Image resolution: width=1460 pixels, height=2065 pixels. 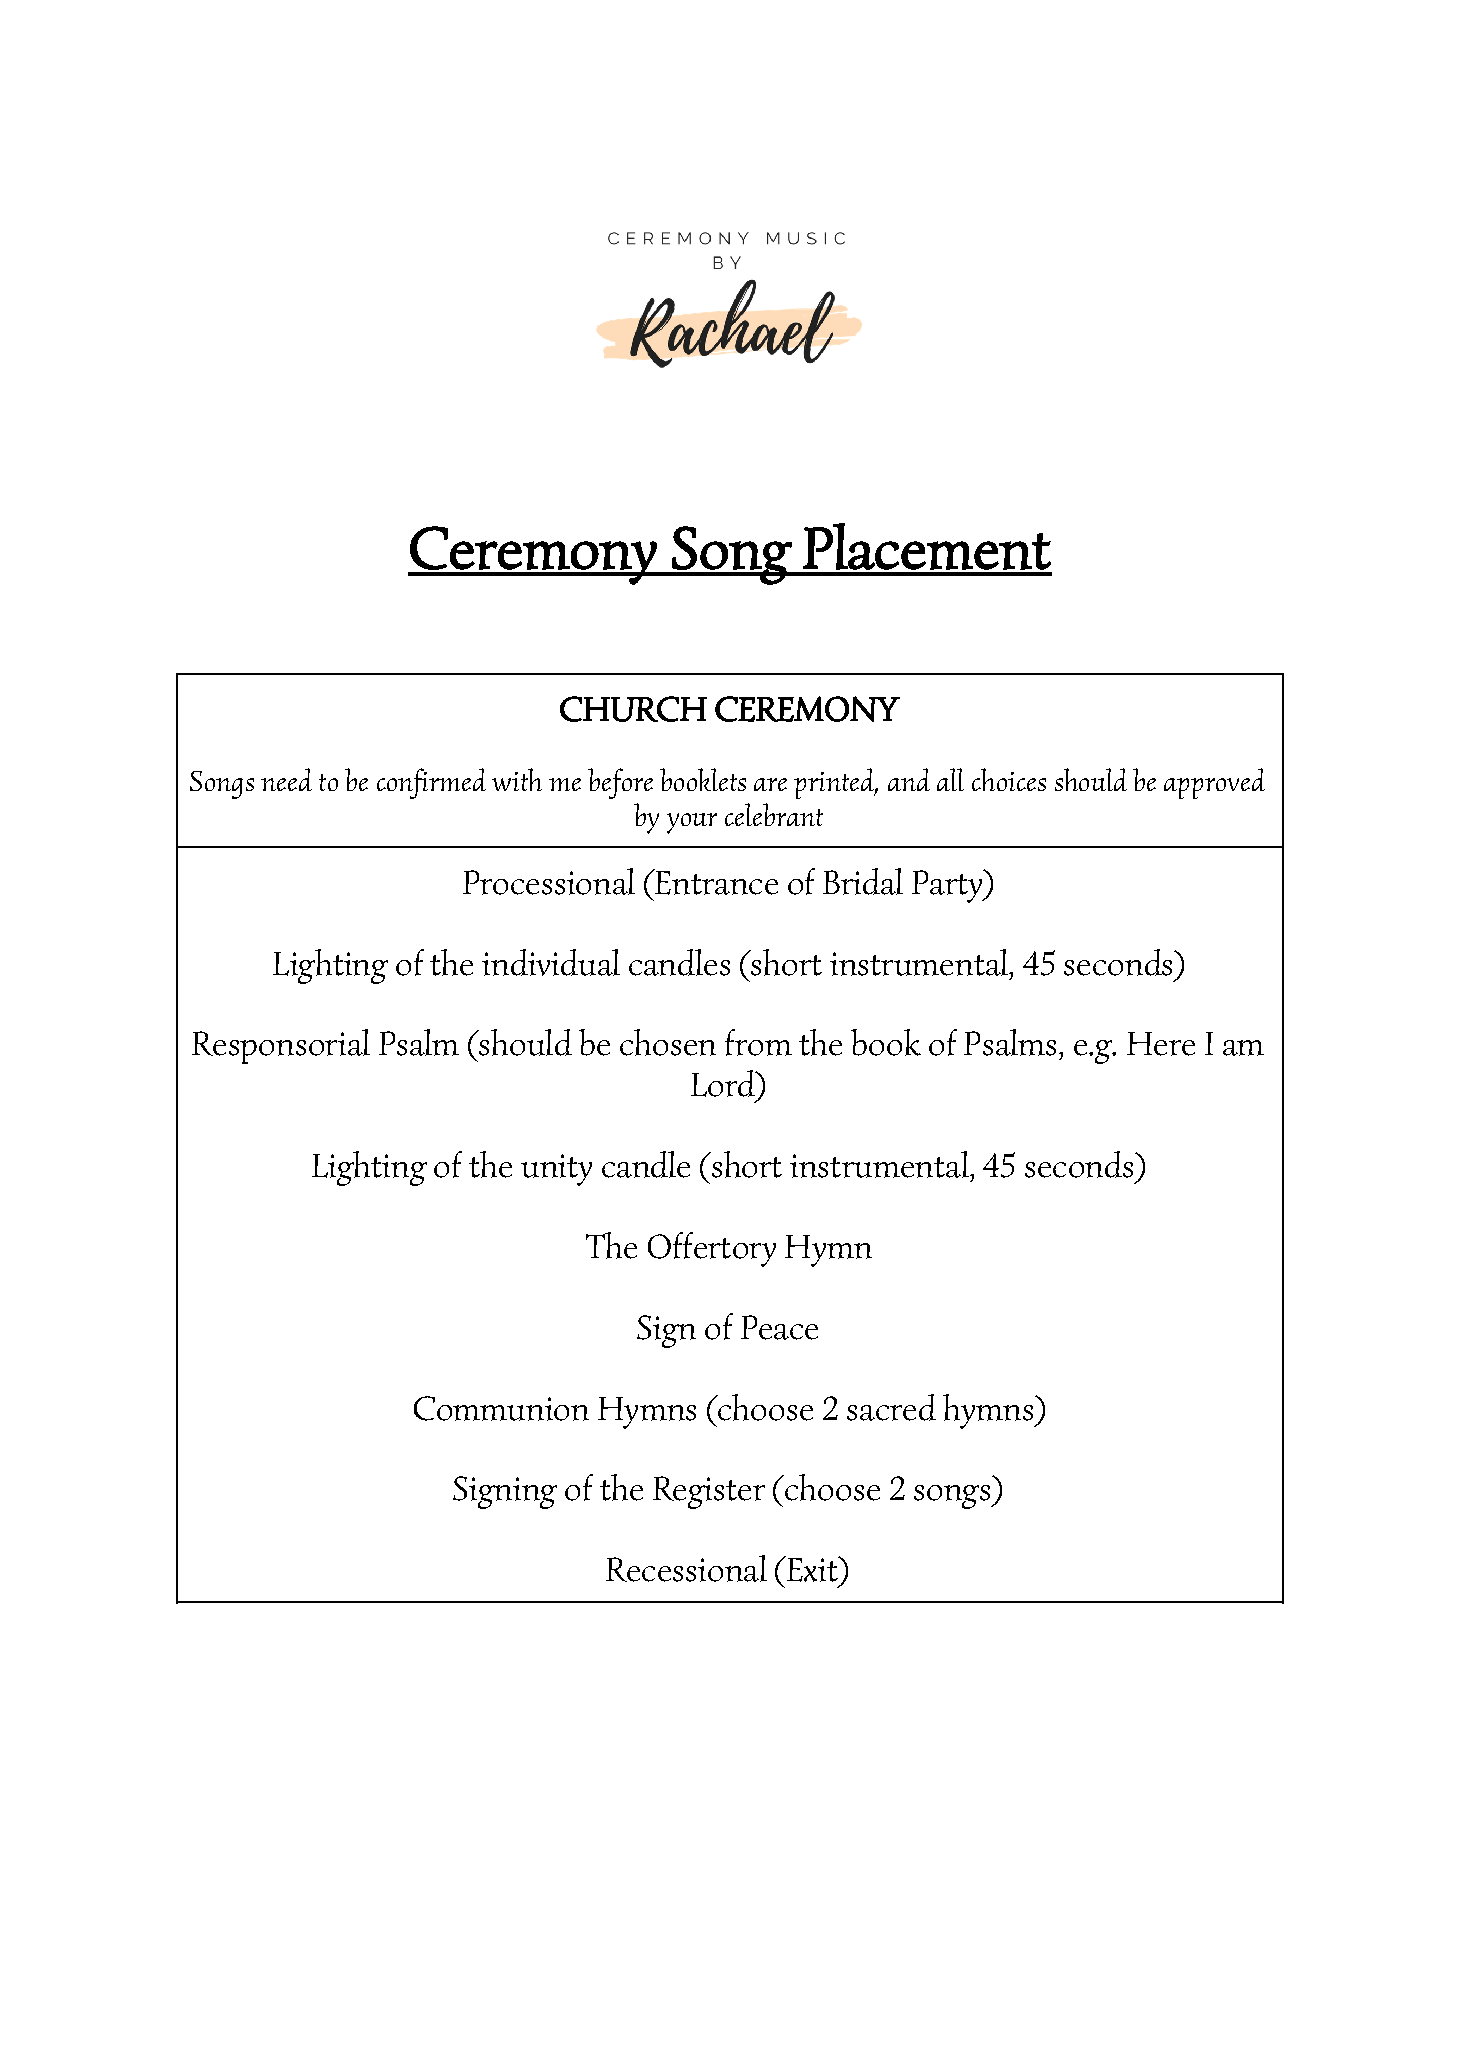 I want to click on sacred, so click(x=891, y=1407).
